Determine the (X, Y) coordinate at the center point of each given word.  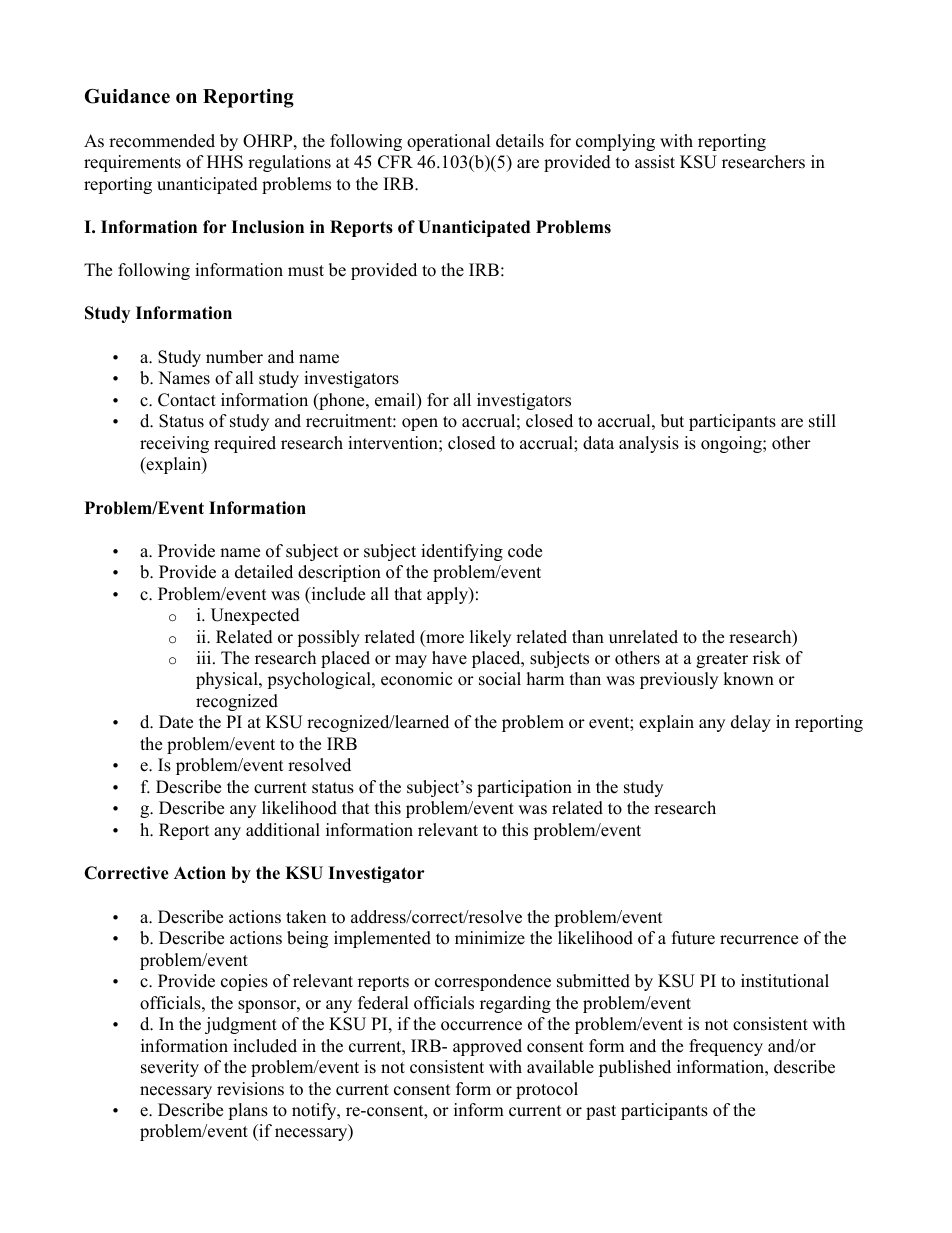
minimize (490, 938)
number (234, 357)
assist (655, 162)
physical (228, 680)
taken (306, 917)
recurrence (759, 940)
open (420, 424)
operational (449, 142)
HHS (225, 162)
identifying (462, 552)
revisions (250, 1089)
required (245, 444)
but (672, 421)
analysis (649, 444)
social (500, 679)
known (748, 679)
